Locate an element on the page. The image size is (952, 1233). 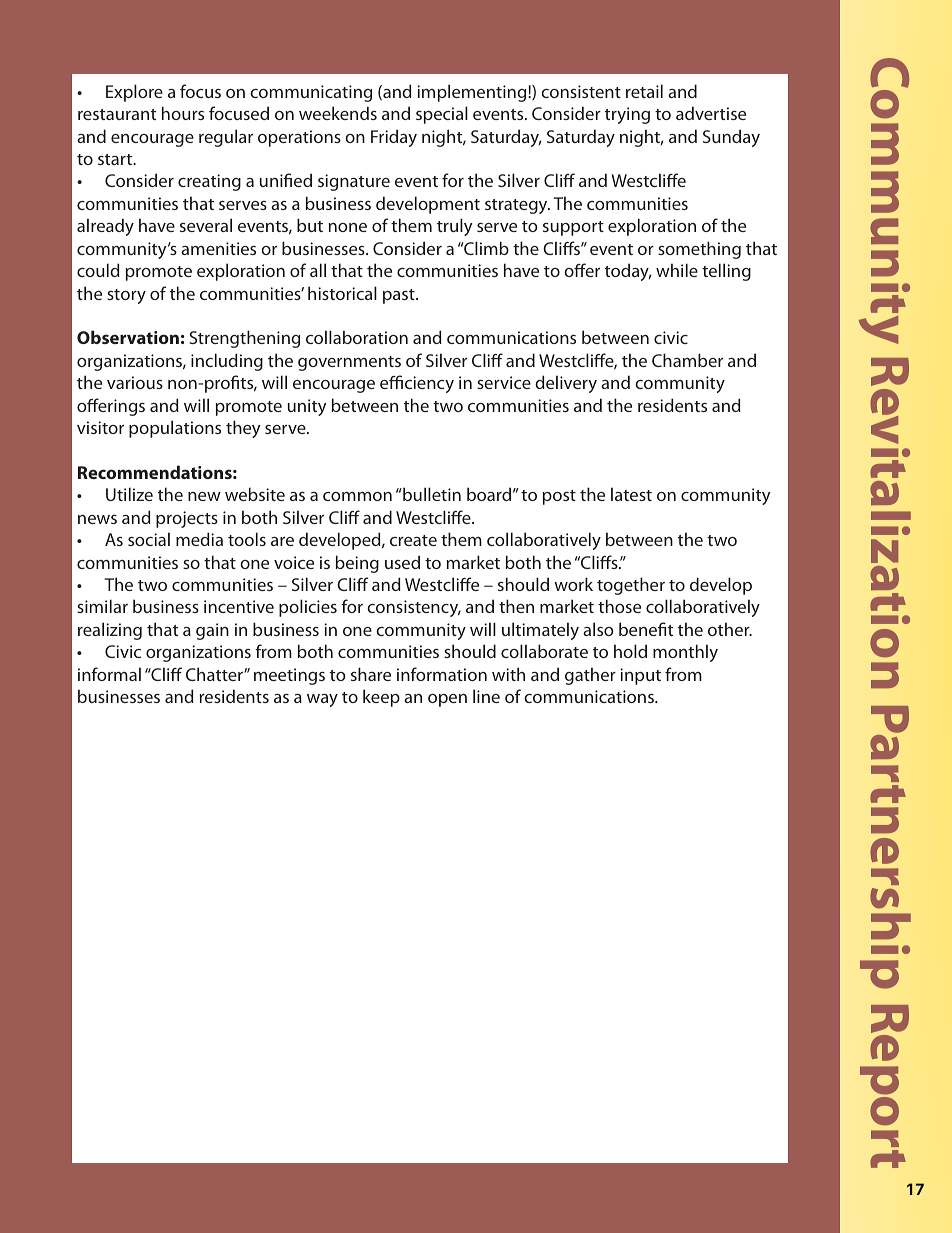
special is located at coordinates (442, 115).
